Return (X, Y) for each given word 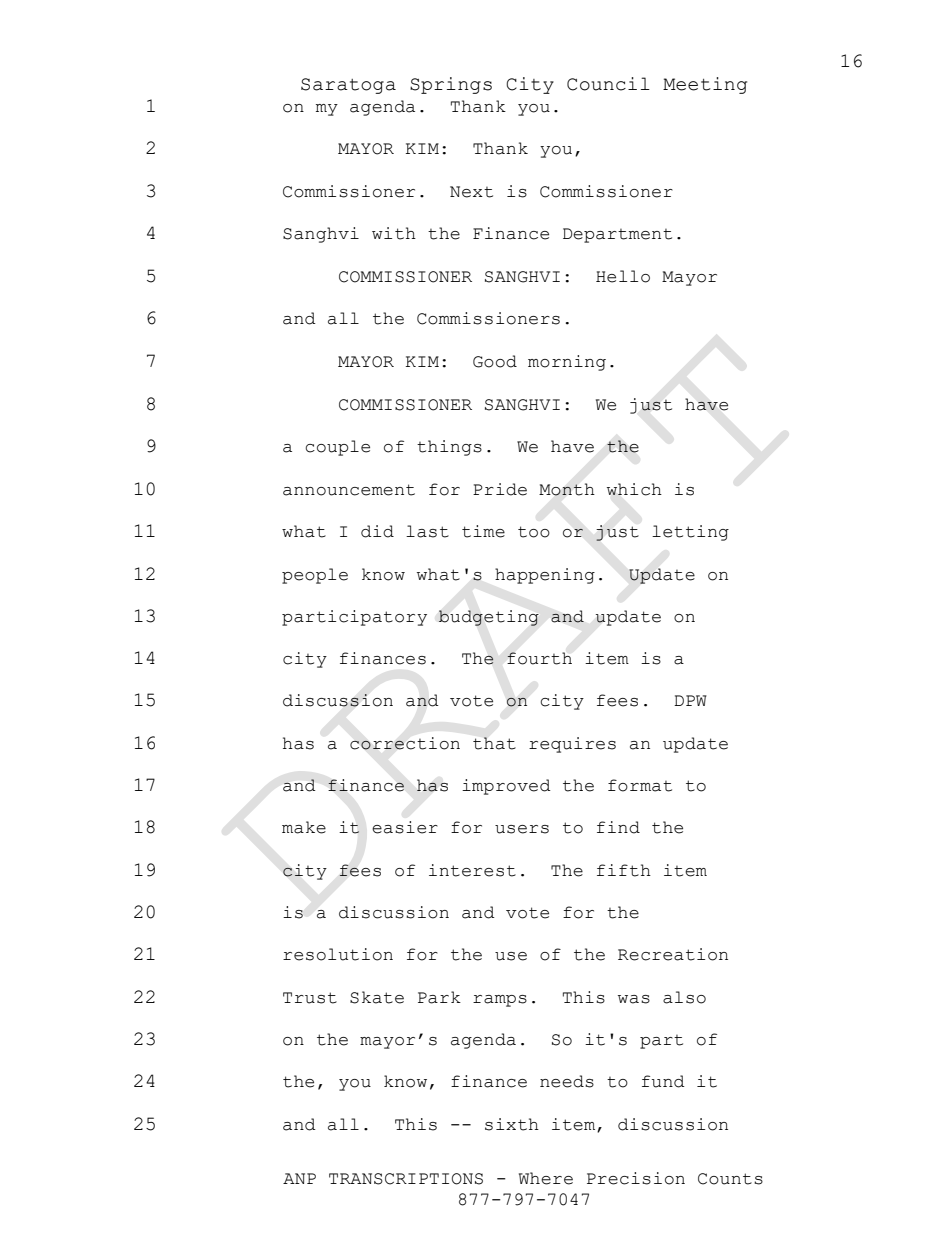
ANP (299, 1178)
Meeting (705, 85)
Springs (451, 85)
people (315, 576)
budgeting (489, 618)
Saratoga (348, 86)
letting (690, 533)
